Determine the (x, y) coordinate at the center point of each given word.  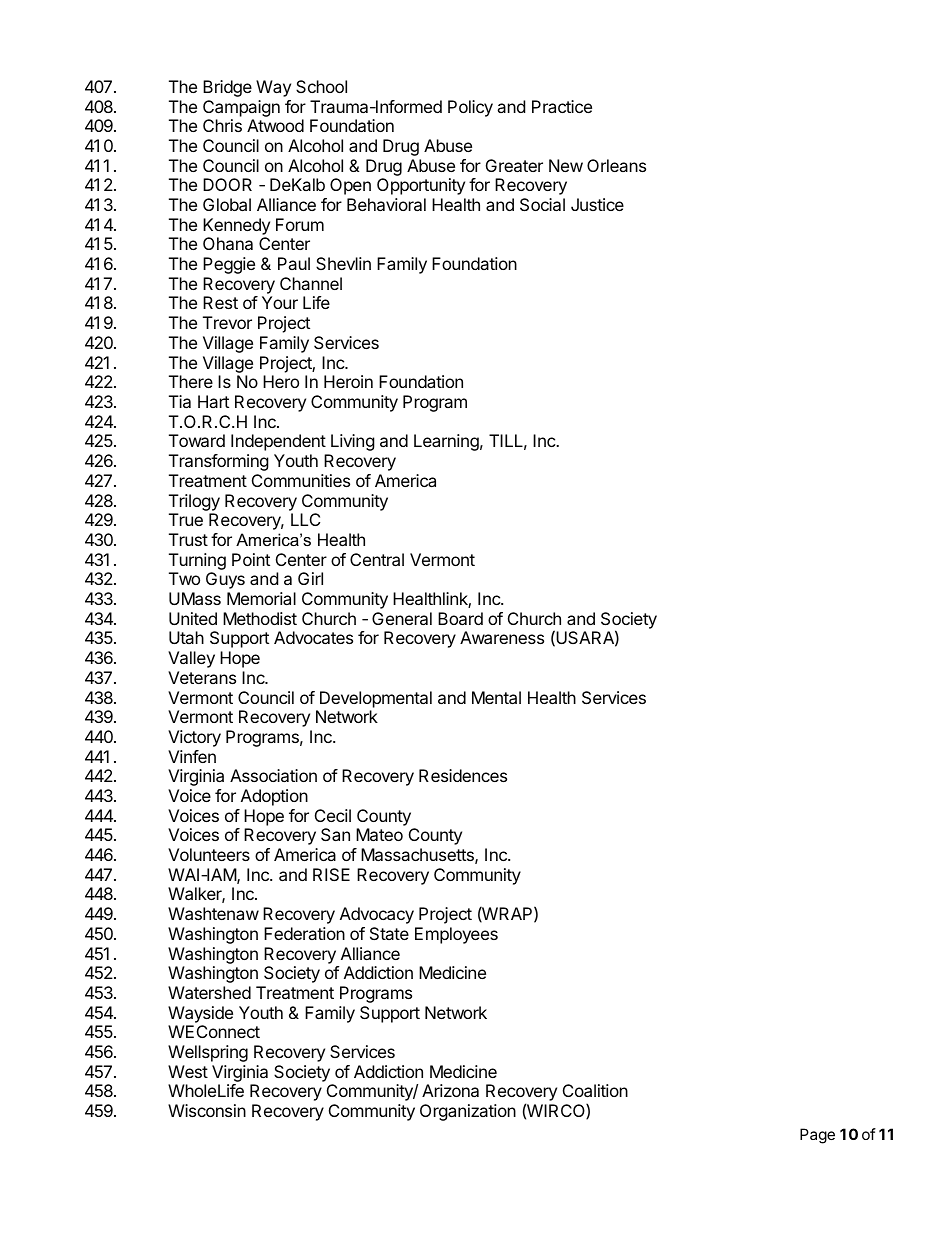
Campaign (241, 108)
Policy (470, 108)
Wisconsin (207, 1110)
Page (817, 1136)
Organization (468, 1112)
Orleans (616, 165)
